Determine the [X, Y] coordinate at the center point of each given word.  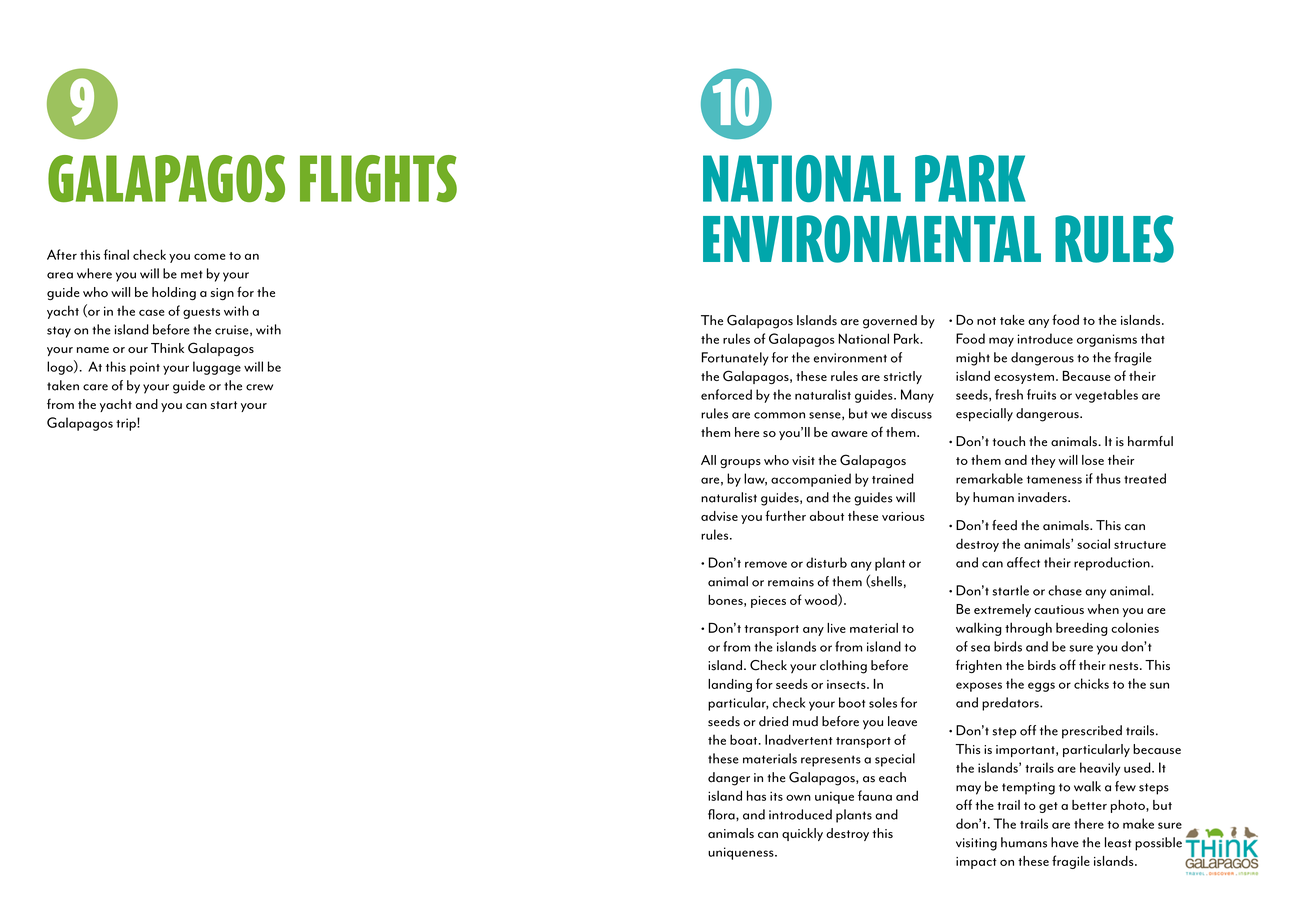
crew [259, 387]
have [1065, 842]
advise [719, 516]
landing [730, 685]
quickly [802, 834]
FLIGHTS [378, 178]
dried [773, 721]
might [973, 359]
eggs [1041, 687]
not [986, 321]
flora [722, 814]
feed [1004, 525]
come [209, 256]
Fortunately [735, 359]
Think [167, 348]
